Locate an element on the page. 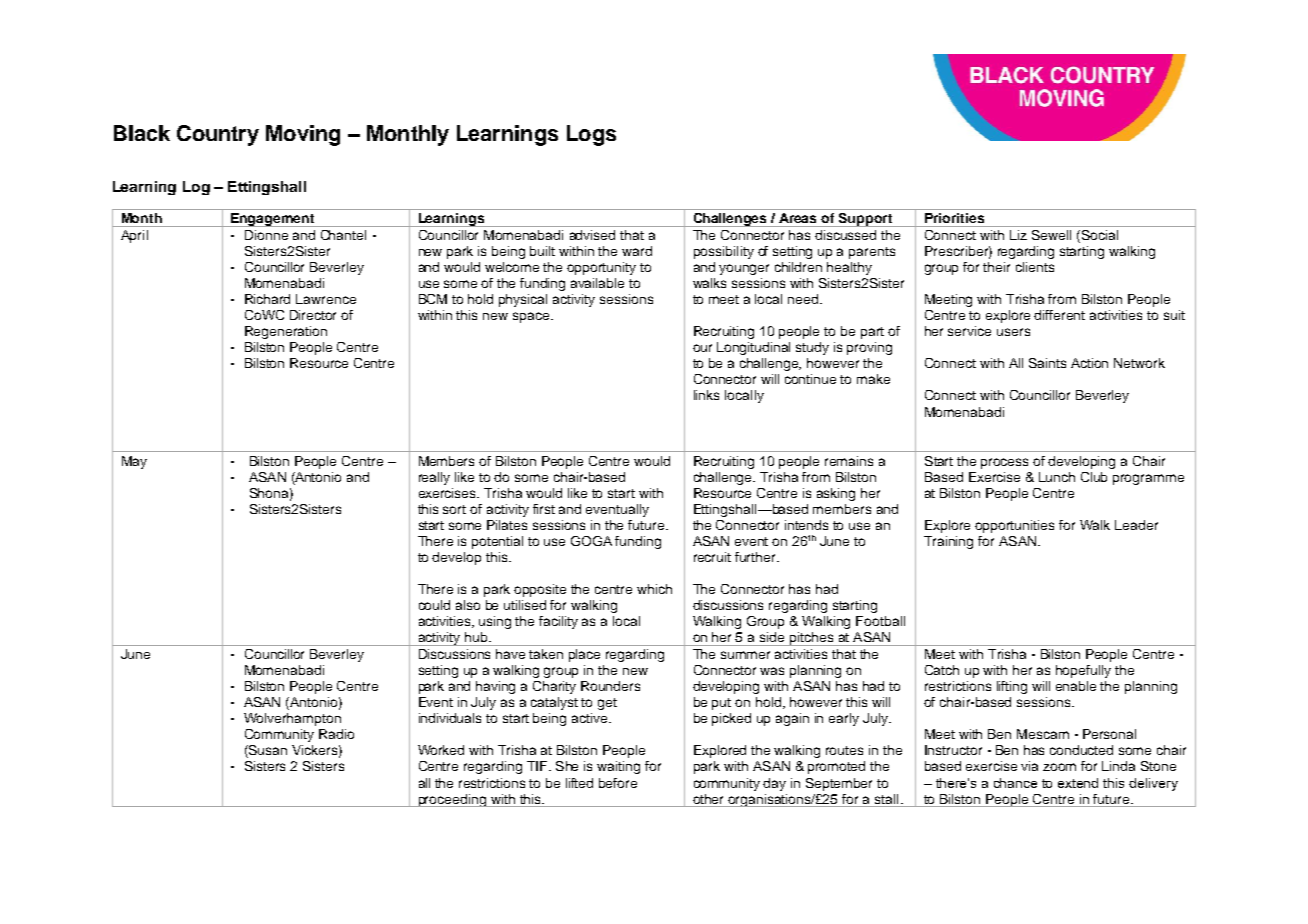  Susan is located at coordinates (267, 751).
